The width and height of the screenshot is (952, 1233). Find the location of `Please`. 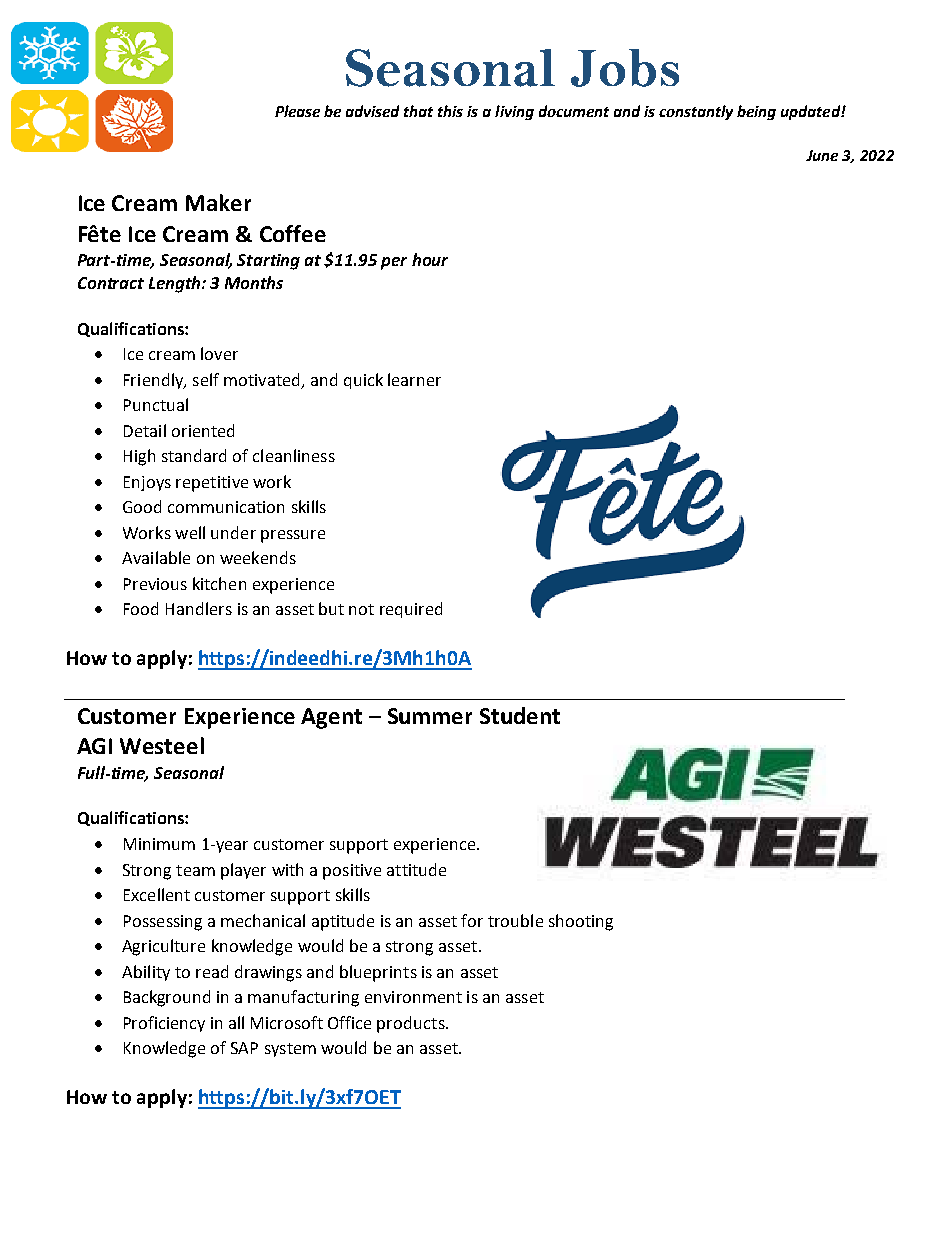

Please is located at coordinates (297, 111).
